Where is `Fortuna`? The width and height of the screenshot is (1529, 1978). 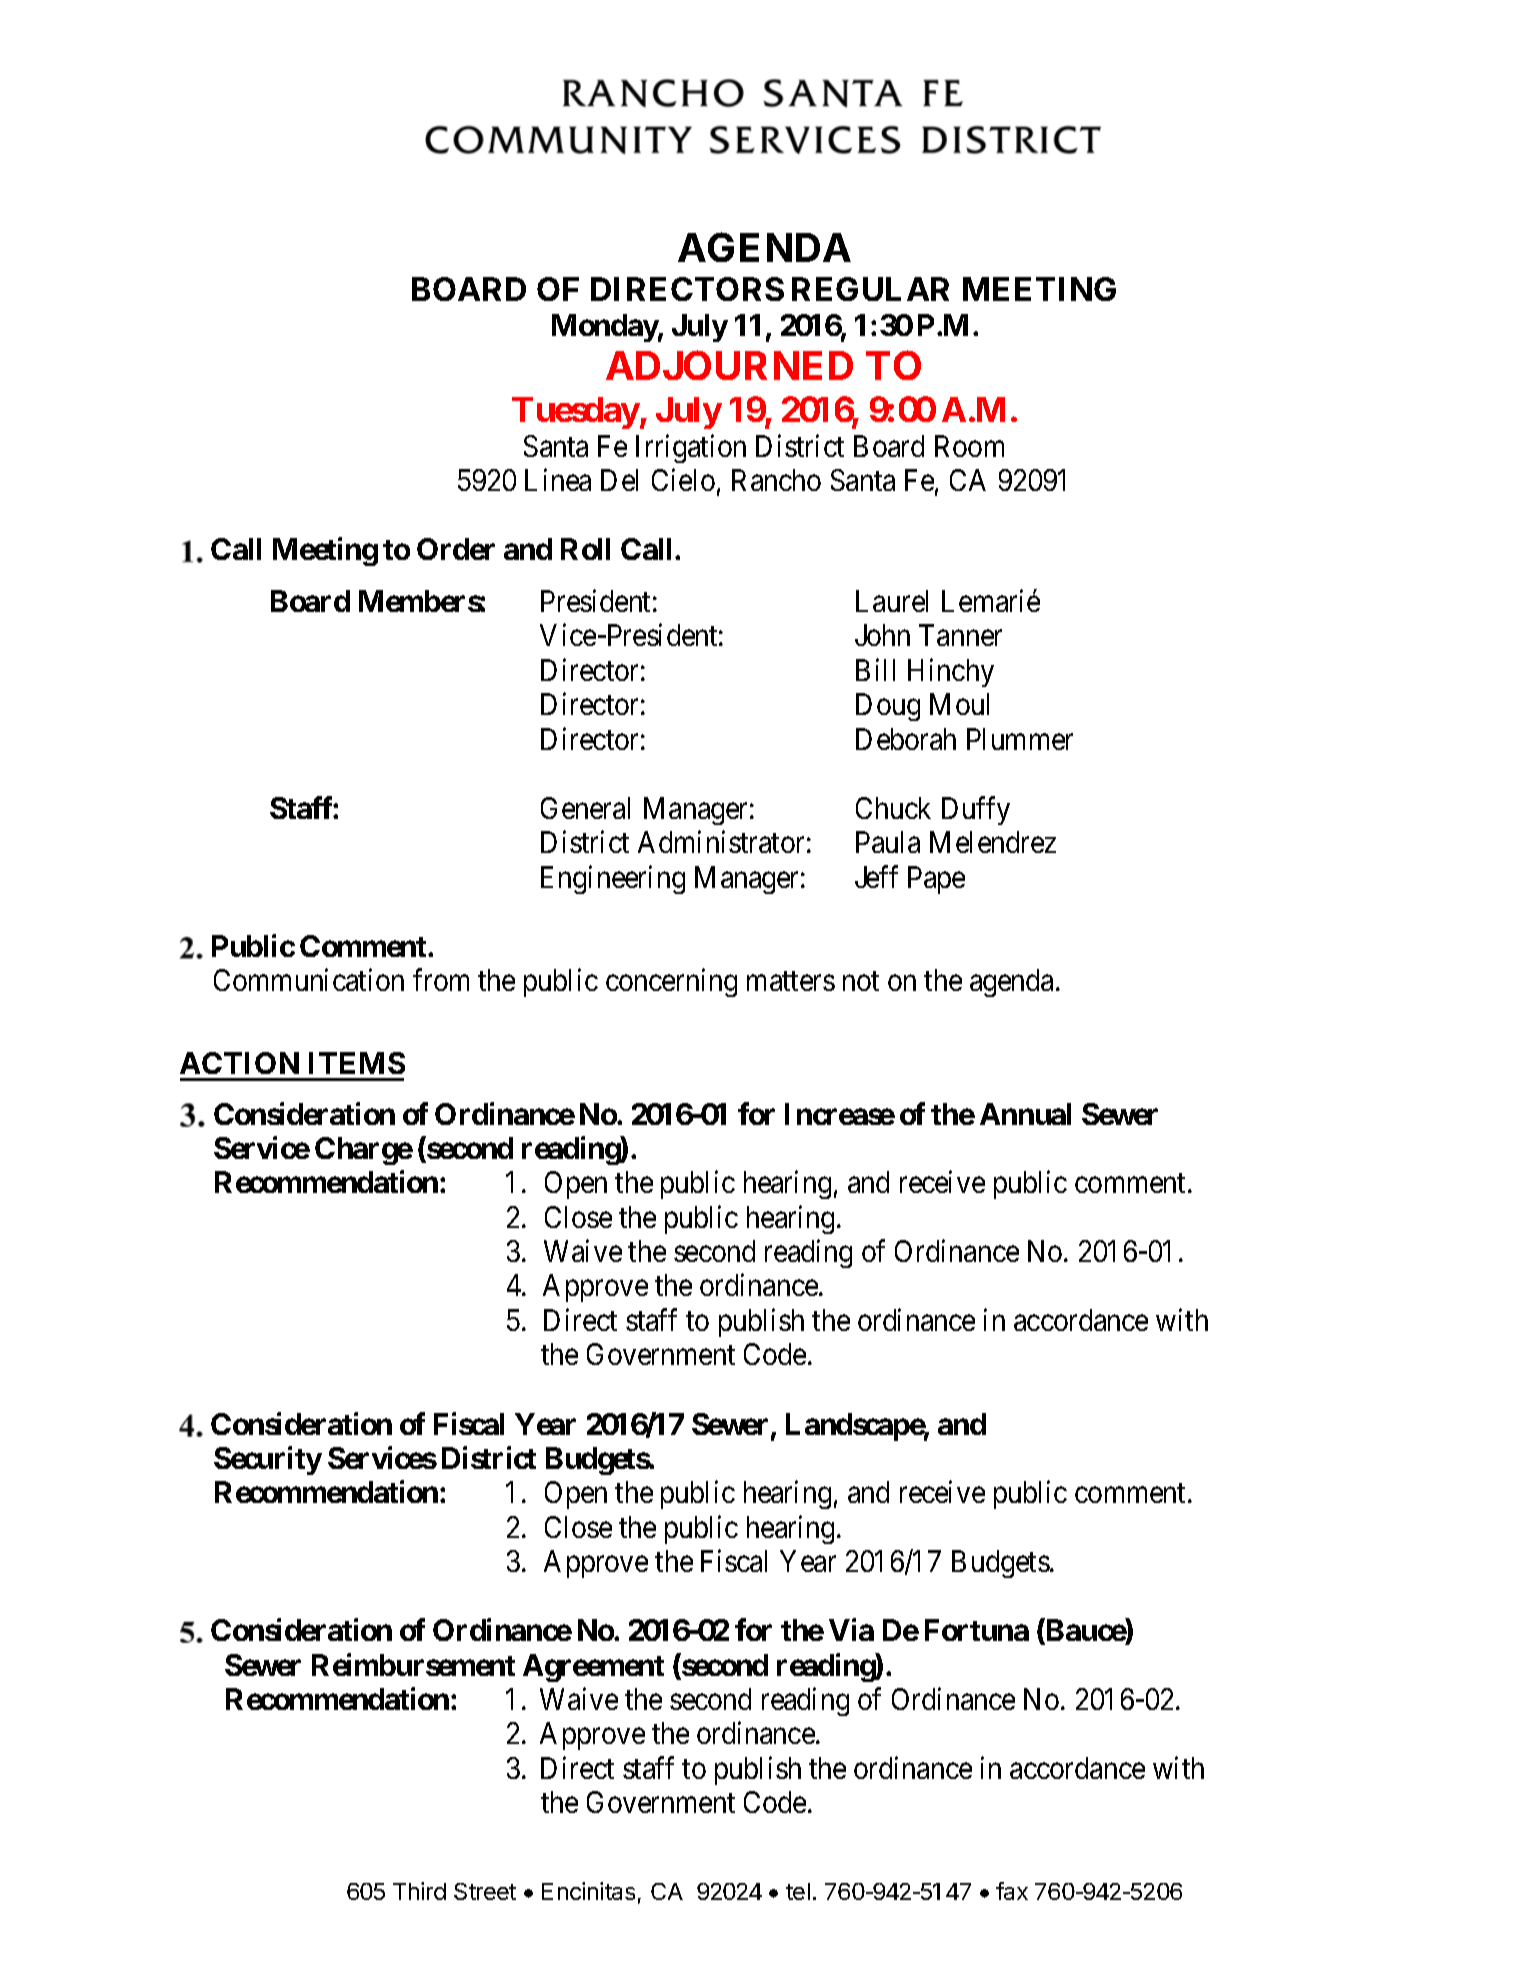 Fortuna is located at coordinates (977, 1630).
